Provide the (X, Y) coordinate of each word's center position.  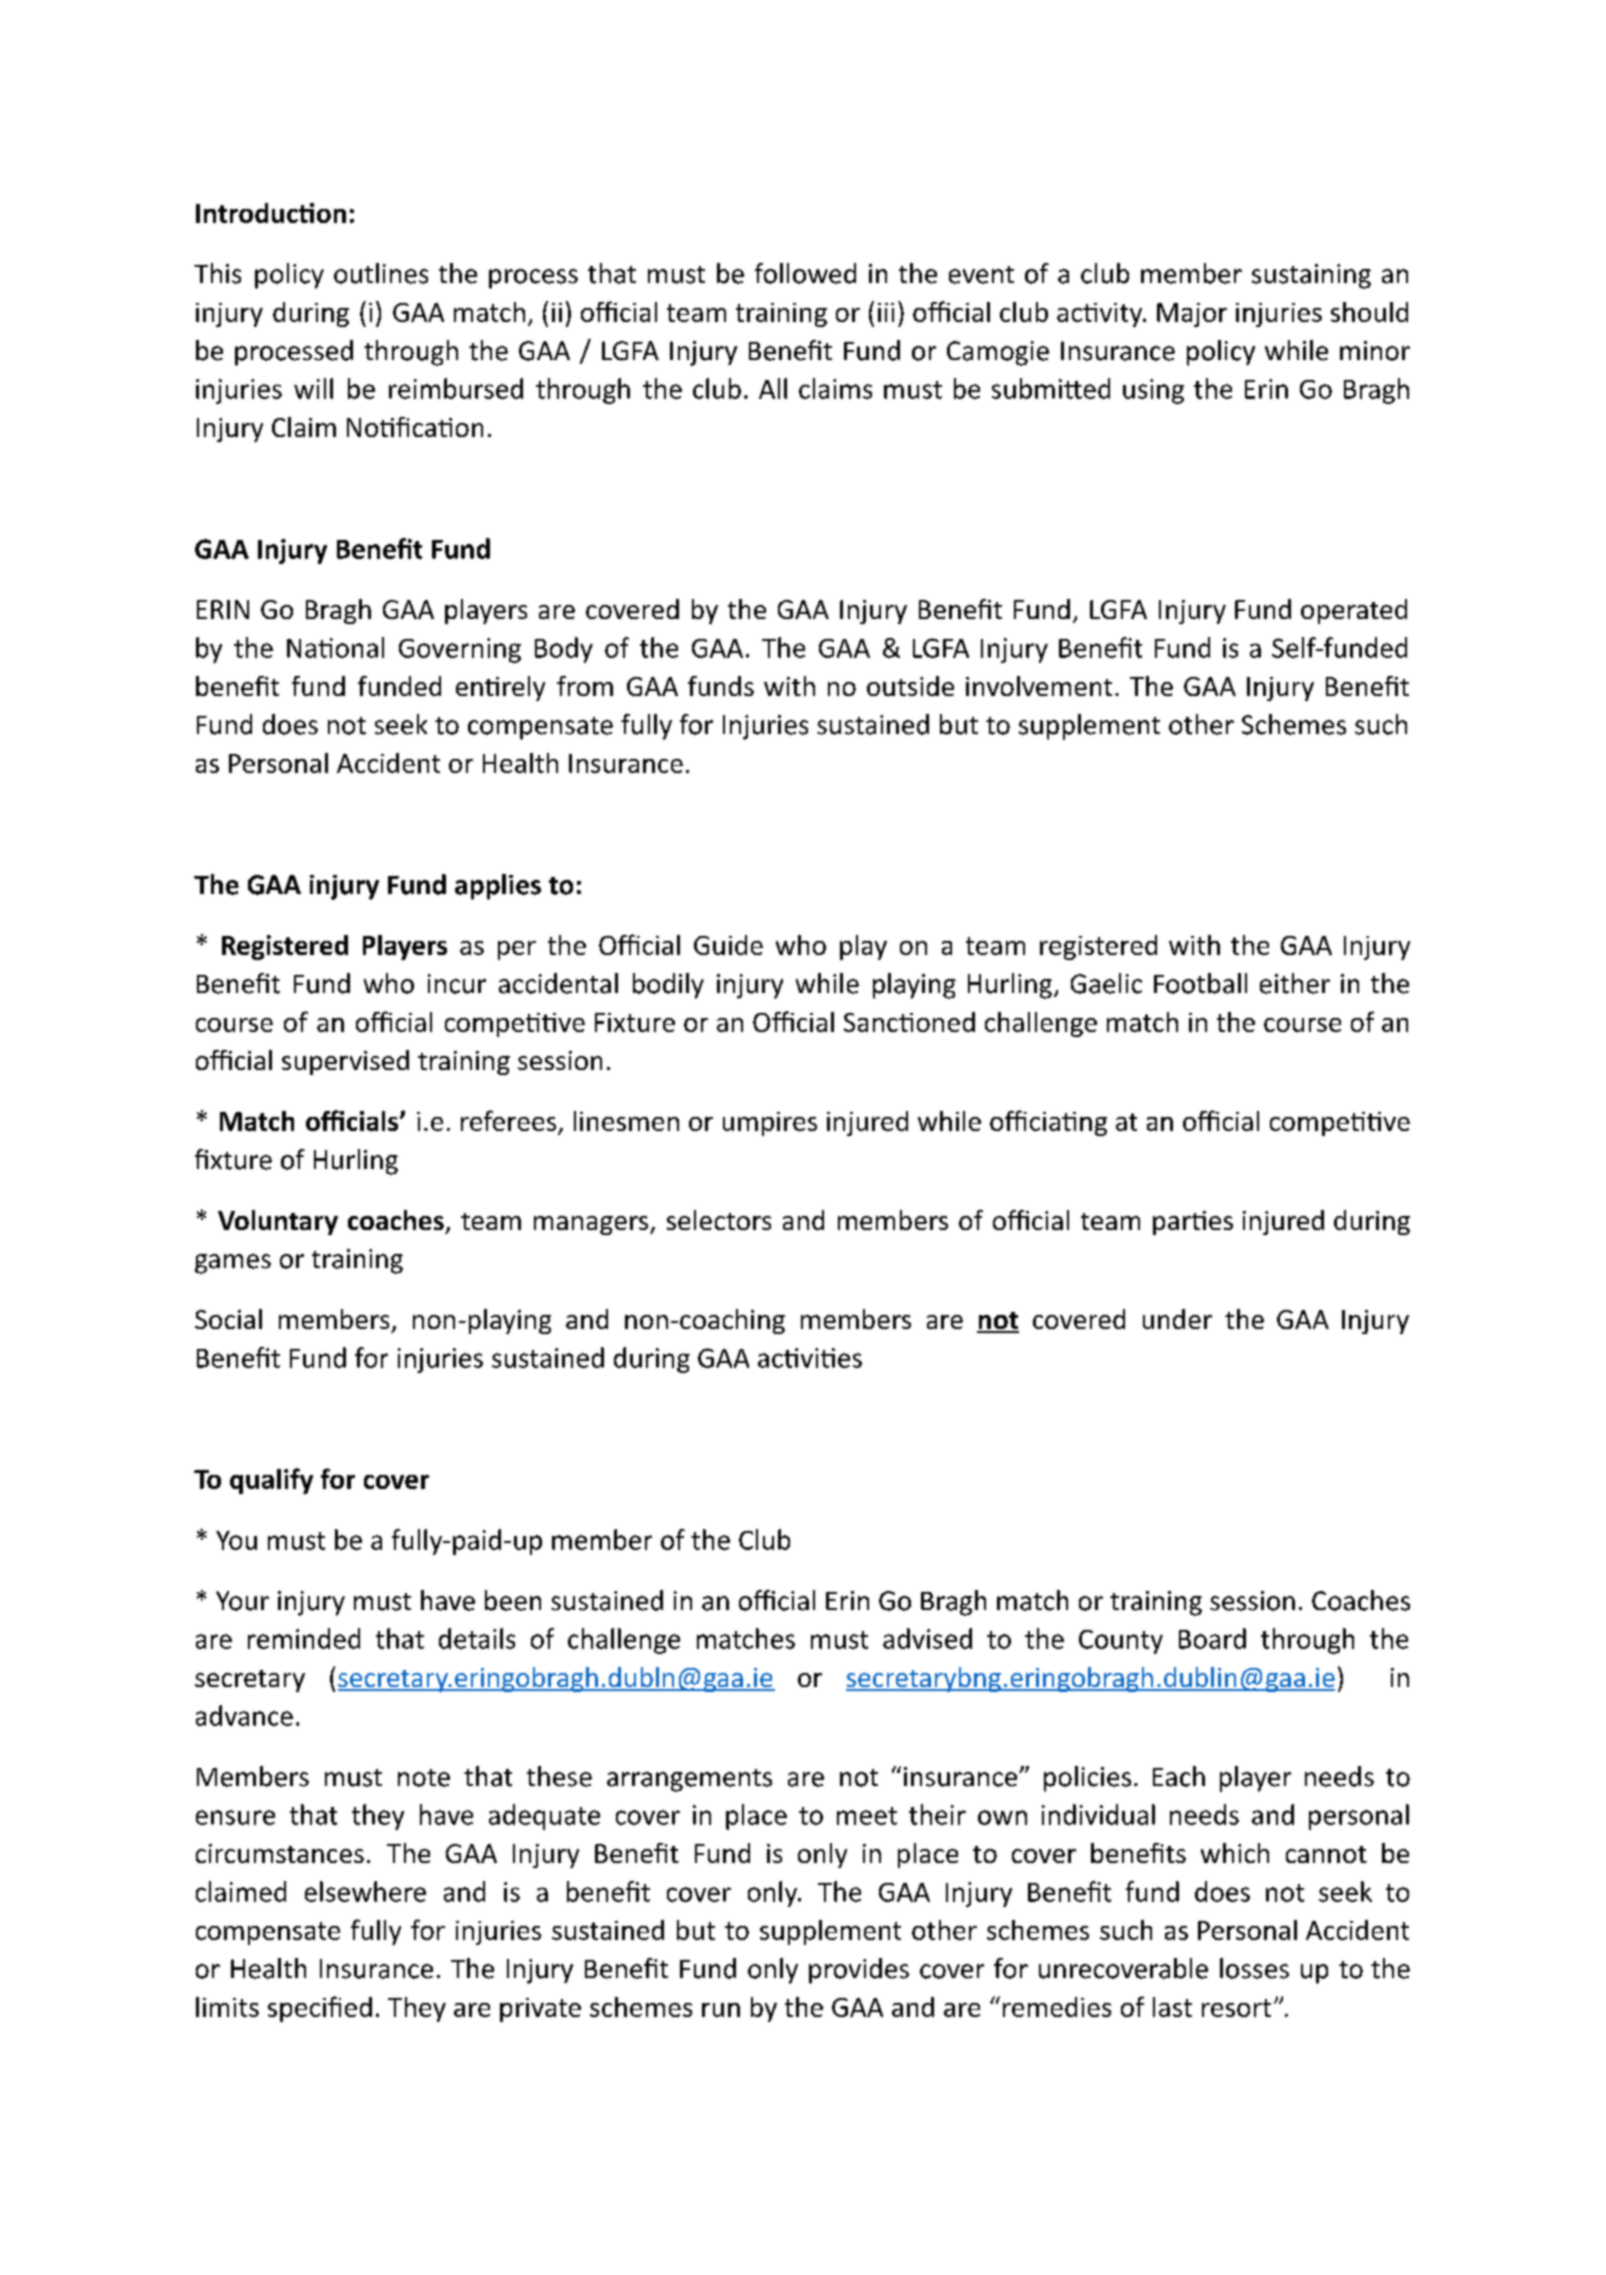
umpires (770, 1124)
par (1173, 1225)
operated (1354, 611)
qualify (271, 1481)
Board (1212, 1638)
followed (805, 273)
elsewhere (365, 1891)
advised (927, 1638)
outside (910, 686)
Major (1192, 315)
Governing (460, 650)
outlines (381, 273)
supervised (345, 1062)
